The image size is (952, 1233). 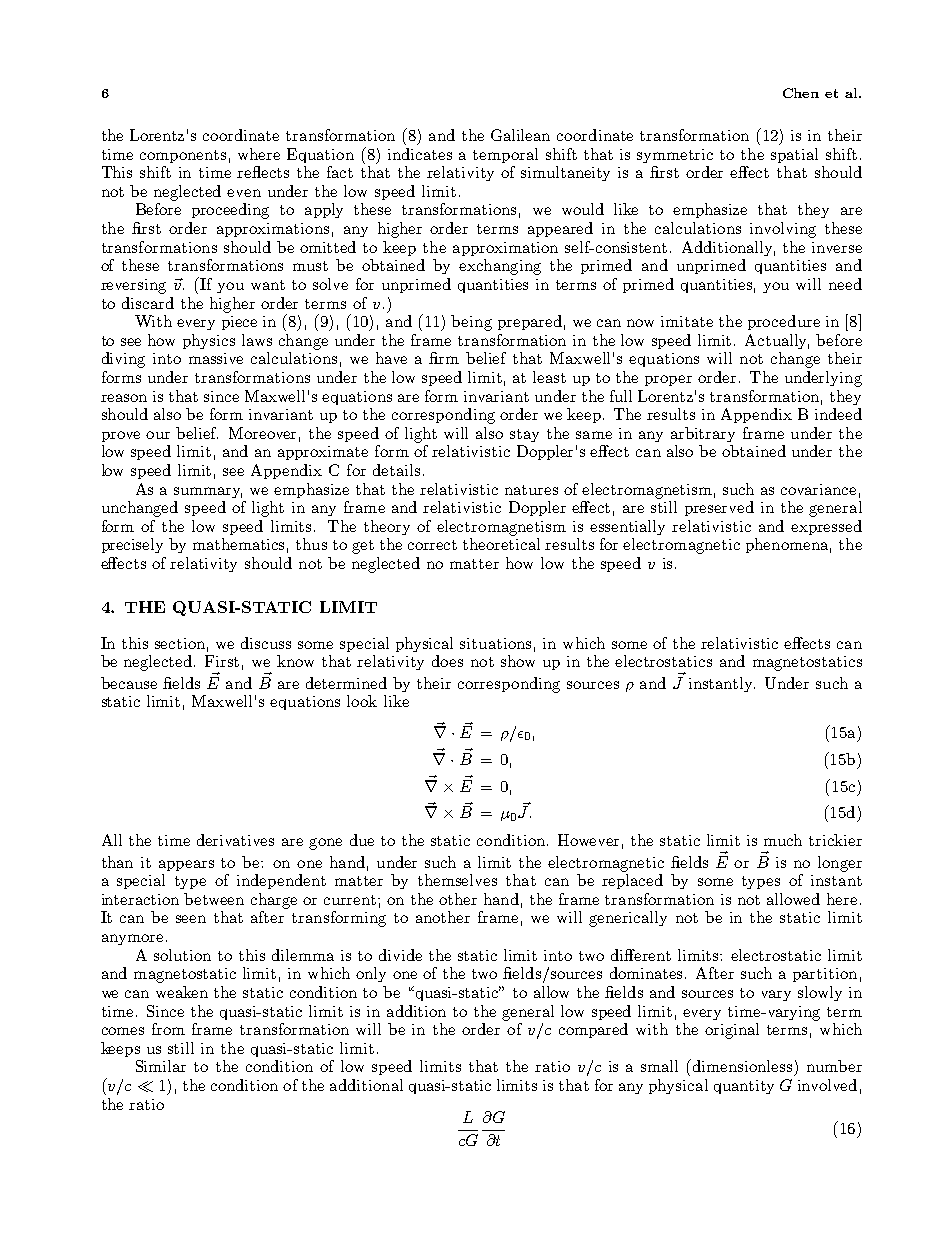 What do you see at coordinates (794, 155) in the image?
I see `spatial` at bounding box center [794, 155].
